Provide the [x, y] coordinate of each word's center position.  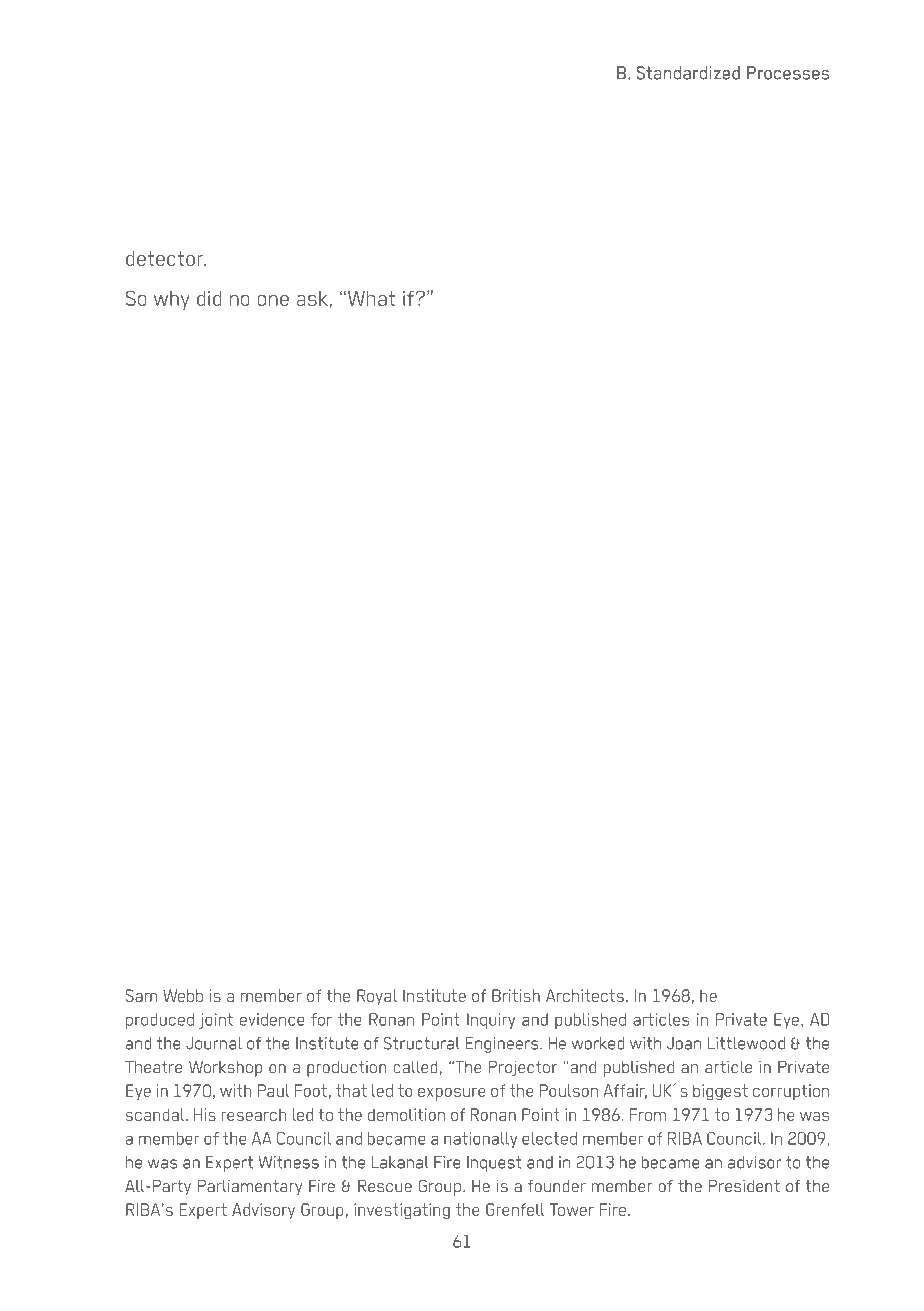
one [273, 300]
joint [216, 1021]
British [516, 995]
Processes [788, 73]
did [209, 298]
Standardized [688, 73]
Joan [684, 1043]
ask [312, 298]
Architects [585, 995]
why [172, 300]
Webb [183, 995]
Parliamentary [250, 1187]
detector [166, 258]
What [371, 298]
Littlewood [746, 1043]
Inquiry [491, 1021]
